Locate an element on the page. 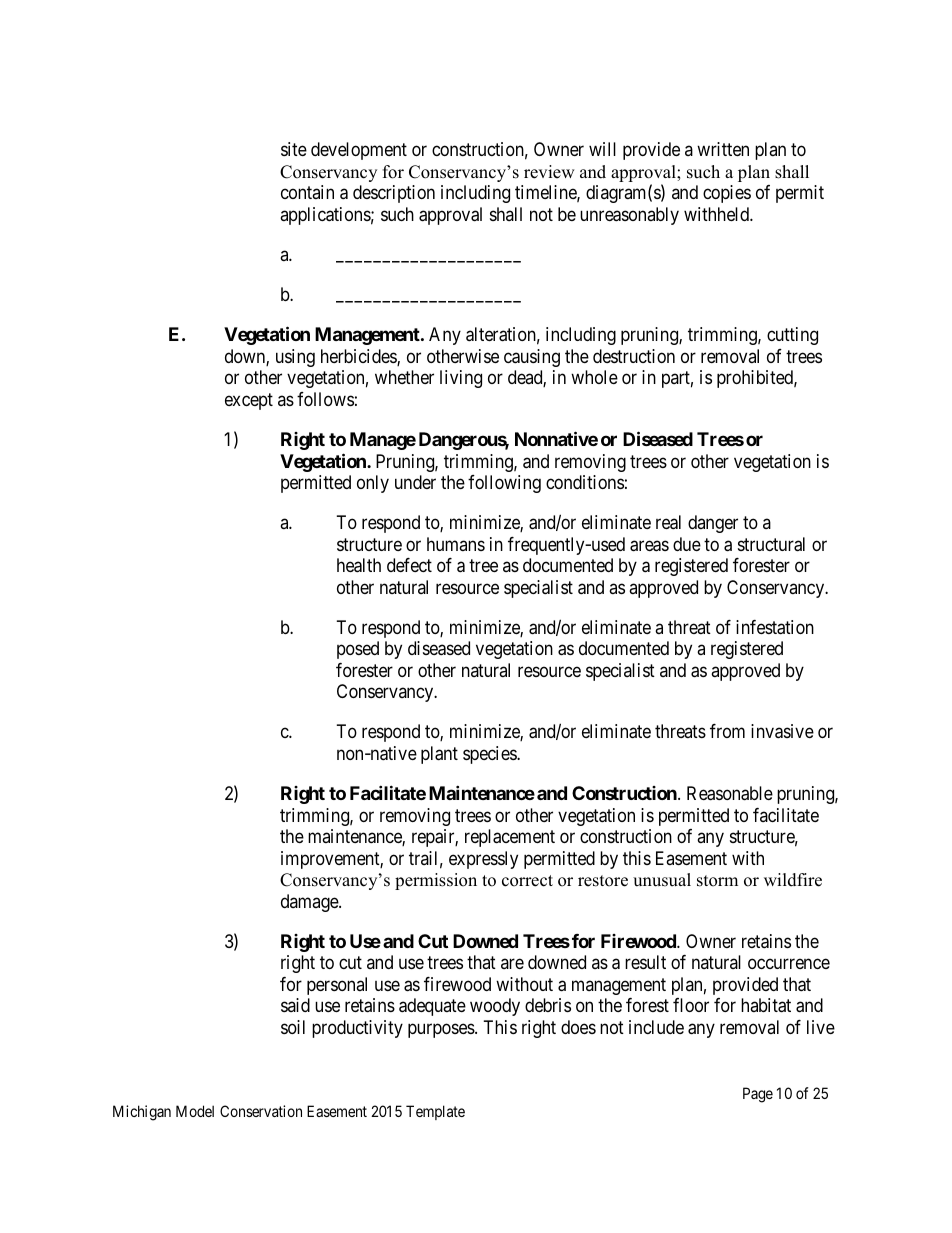 This page has height=1233, width=952. infestation is located at coordinates (775, 627).
